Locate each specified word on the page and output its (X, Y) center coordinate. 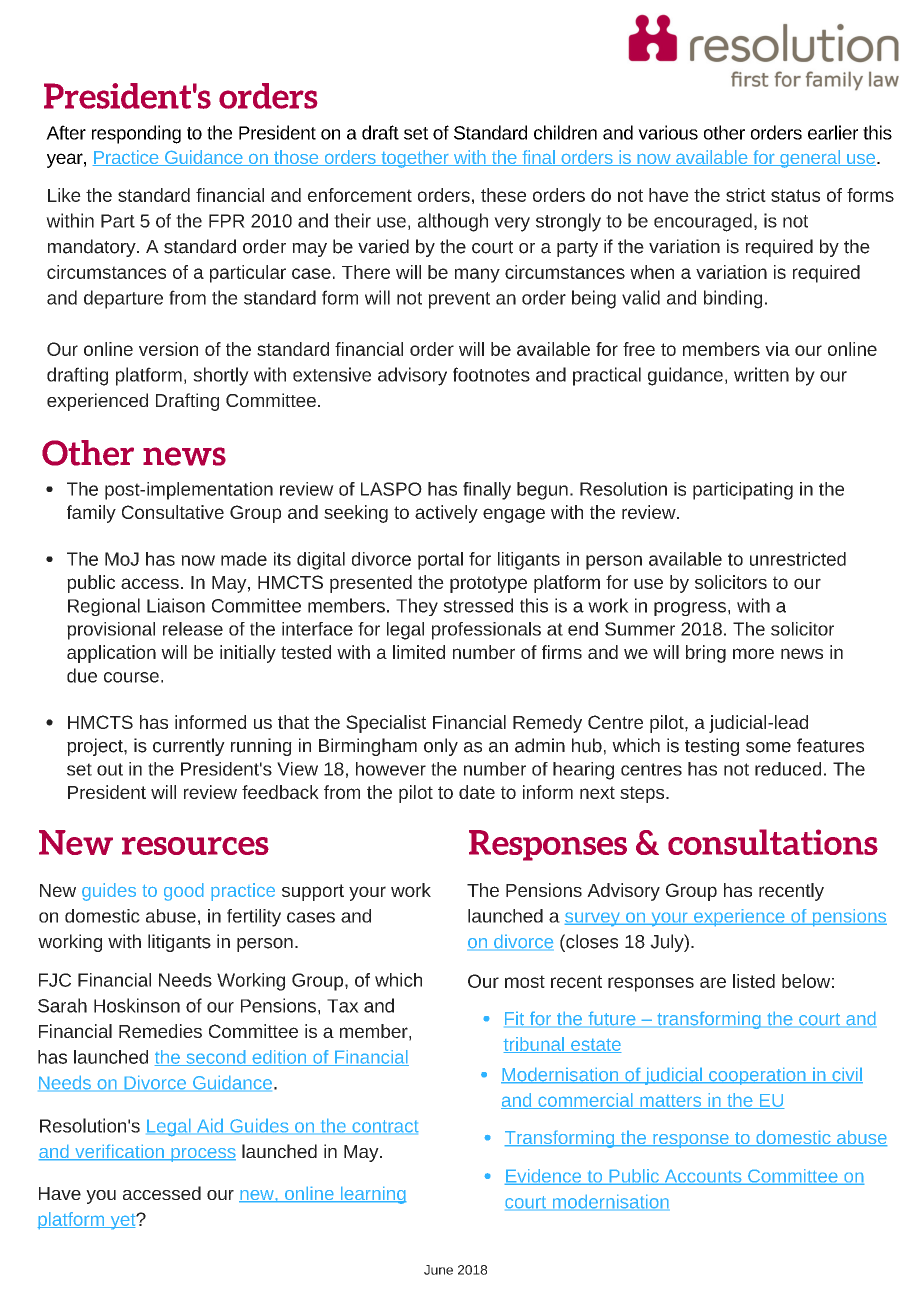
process (202, 1155)
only (441, 747)
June (438, 1270)
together (415, 159)
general (810, 159)
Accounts (703, 1177)
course (131, 677)
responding (136, 134)
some (768, 747)
